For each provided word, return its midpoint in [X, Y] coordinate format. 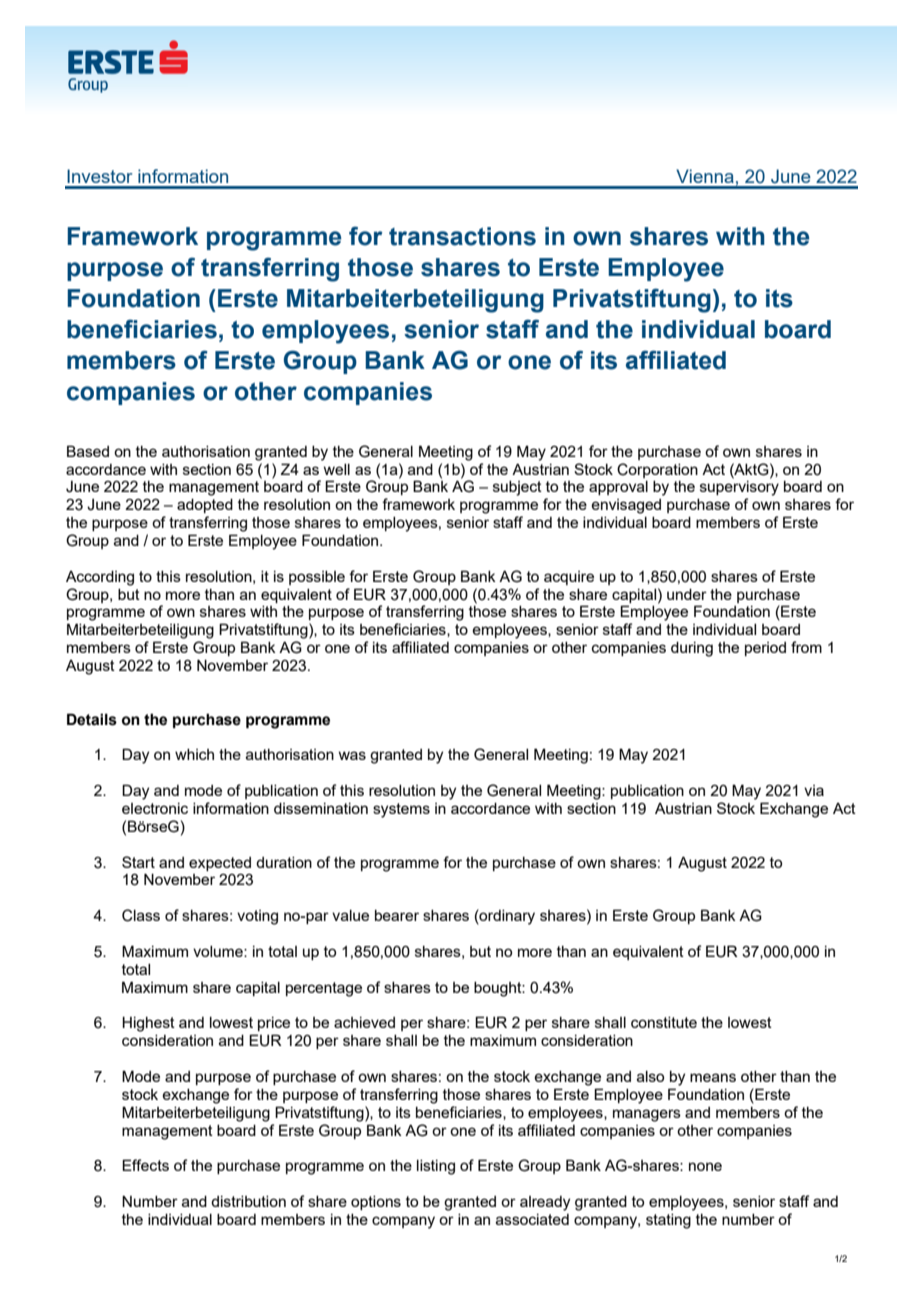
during [692, 649]
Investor [100, 176]
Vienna [705, 176]
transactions [462, 236]
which [194, 754]
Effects [145, 1165]
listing [436, 1167]
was [352, 755]
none [705, 1166]
